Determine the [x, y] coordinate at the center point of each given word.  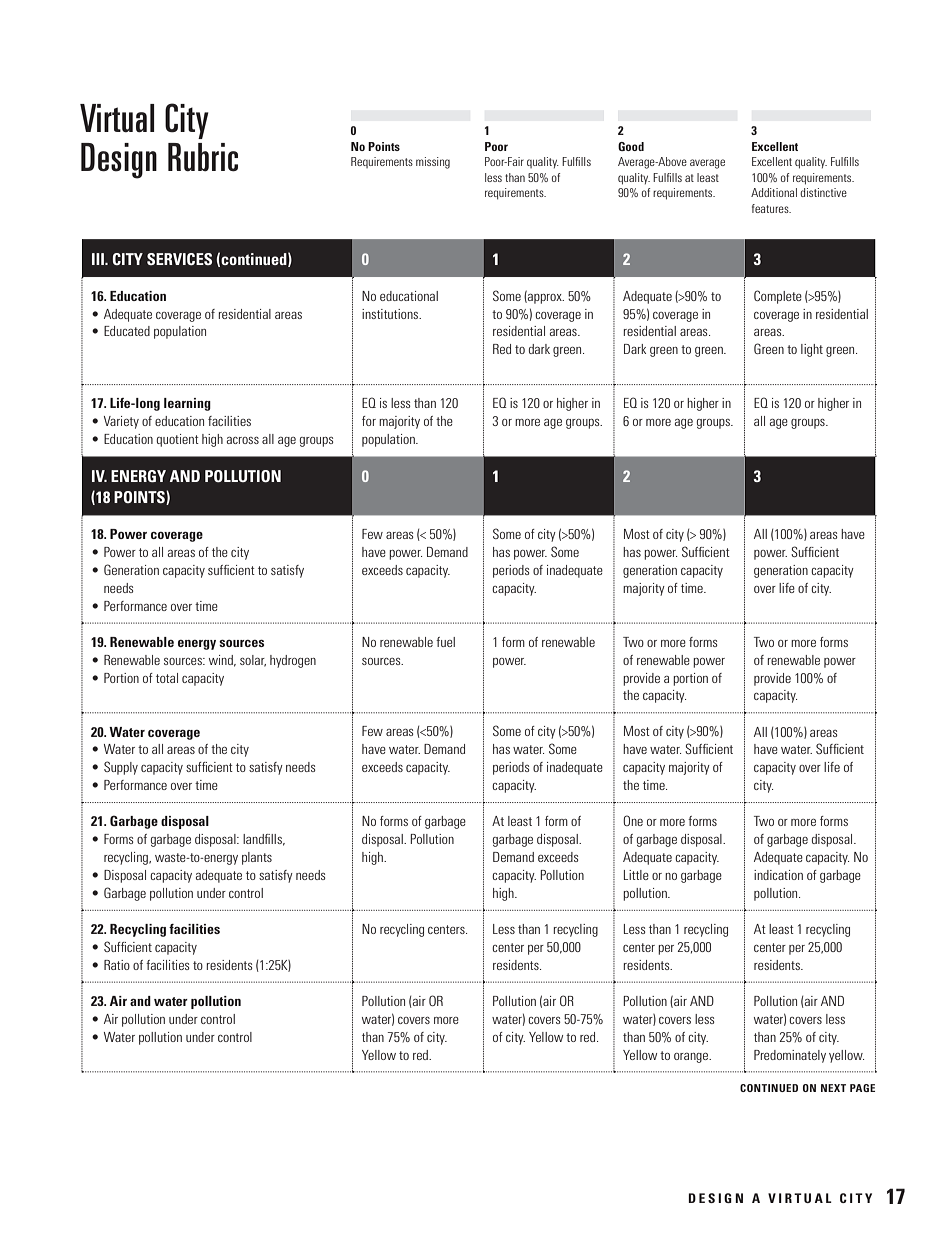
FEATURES [771, 208]
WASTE [171, 857]
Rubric [203, 157]
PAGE [862, 1088]
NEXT [833, 1088]
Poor [496, 146]
